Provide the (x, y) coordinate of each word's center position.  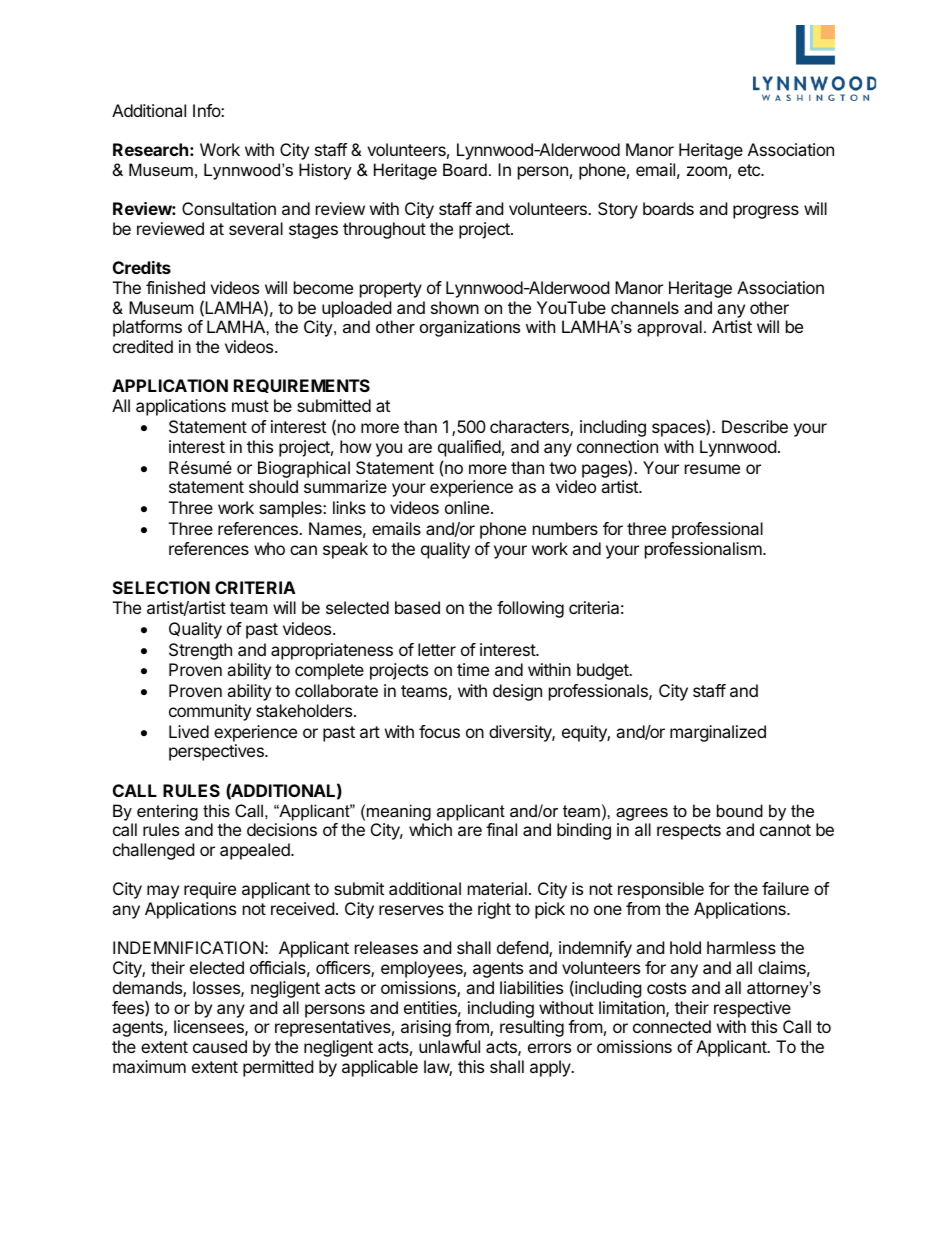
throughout (384, 230)
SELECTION (161, 587)
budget (604, 671)
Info (207, 110)
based (417, 607)
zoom (707, 171)
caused (220, 1046)
